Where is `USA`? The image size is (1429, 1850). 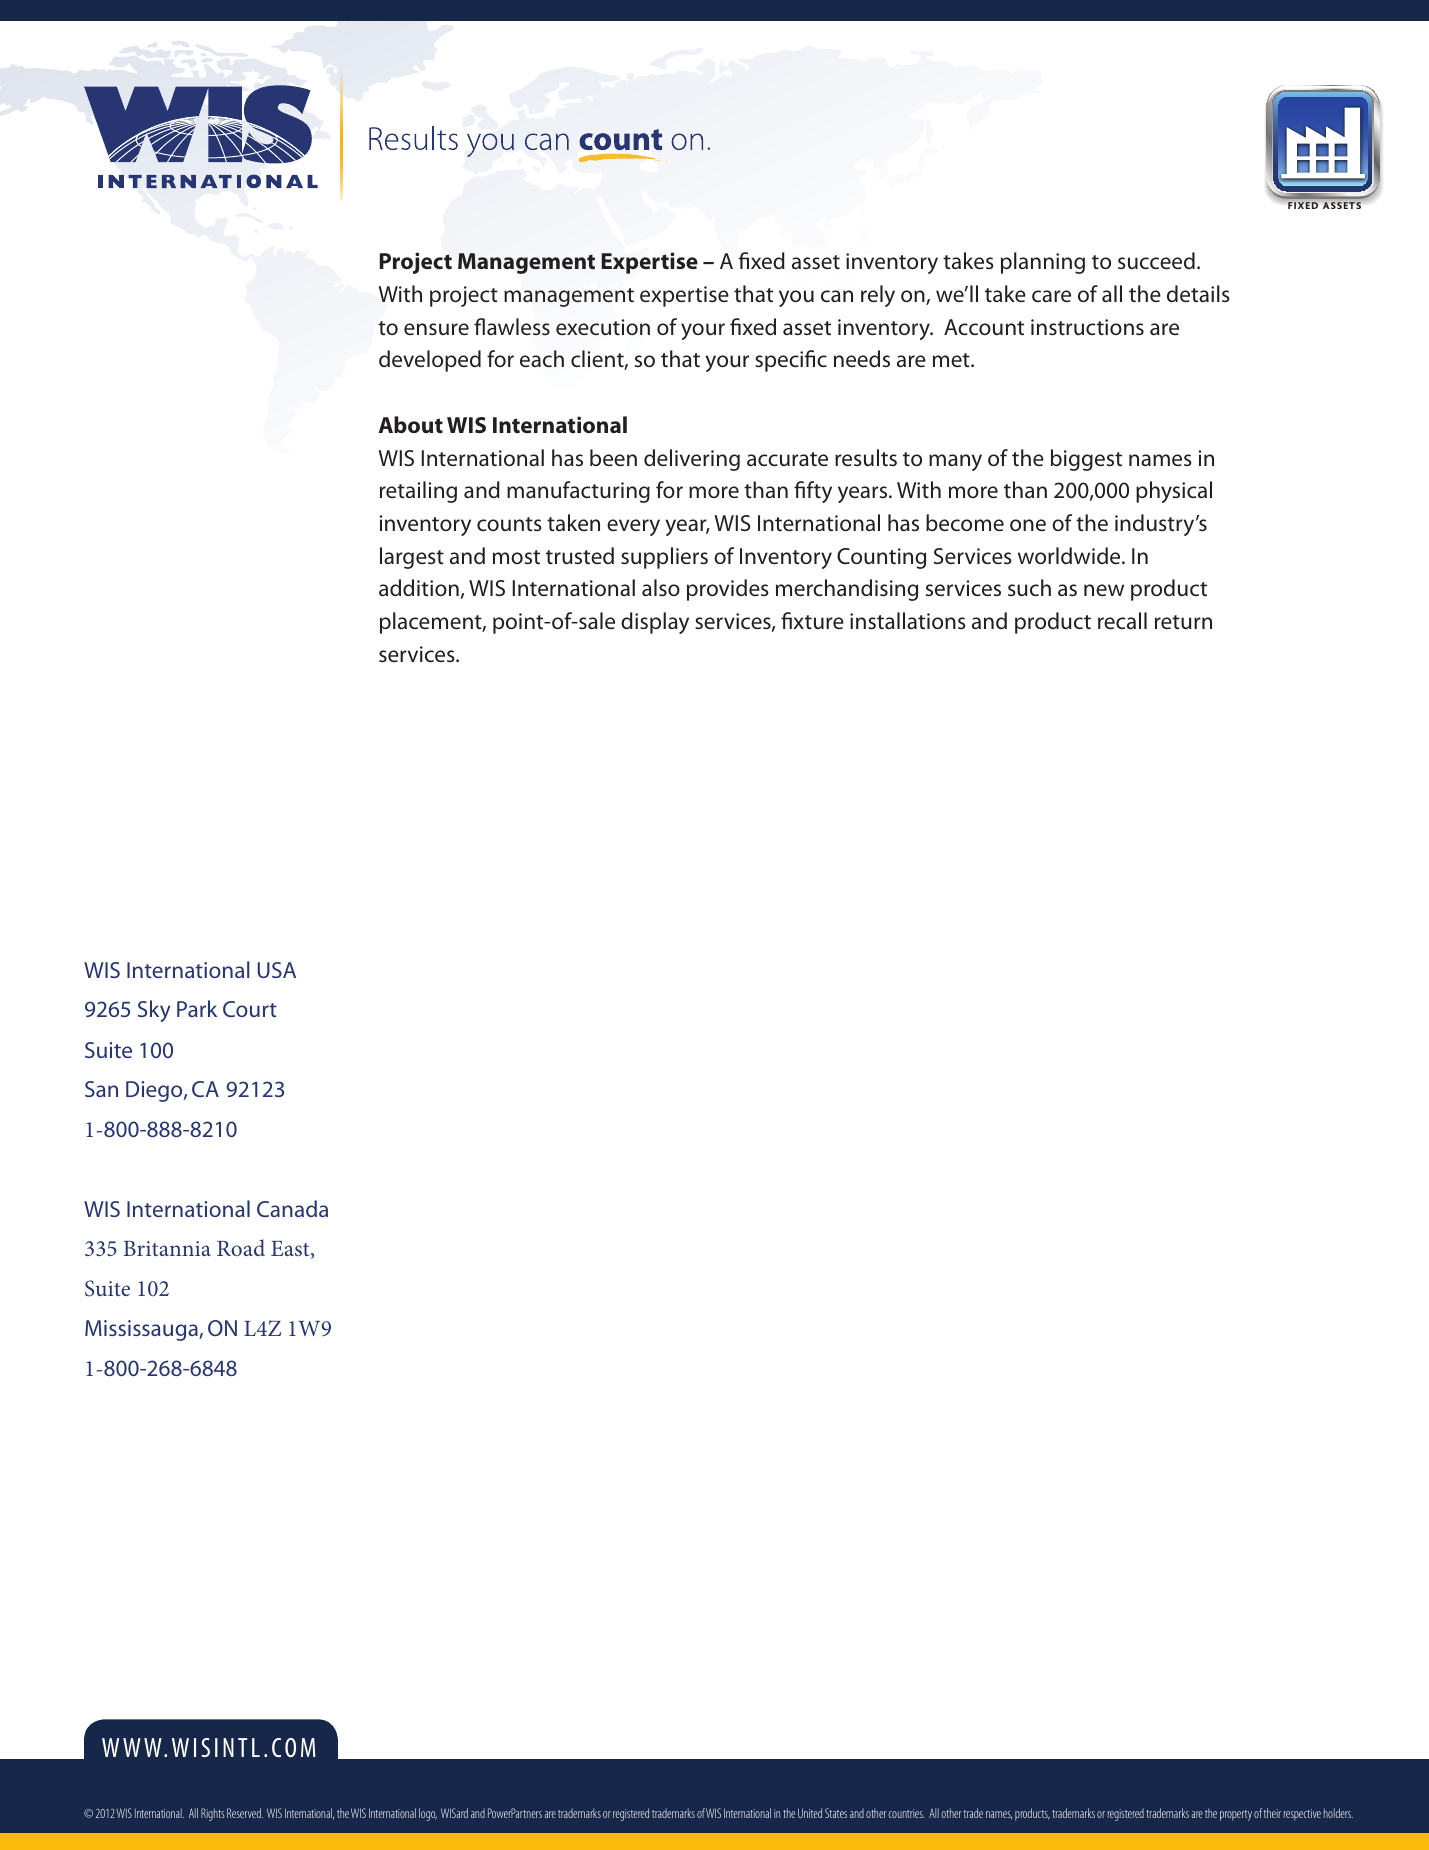 USA is located at coordinates (277, 970).
